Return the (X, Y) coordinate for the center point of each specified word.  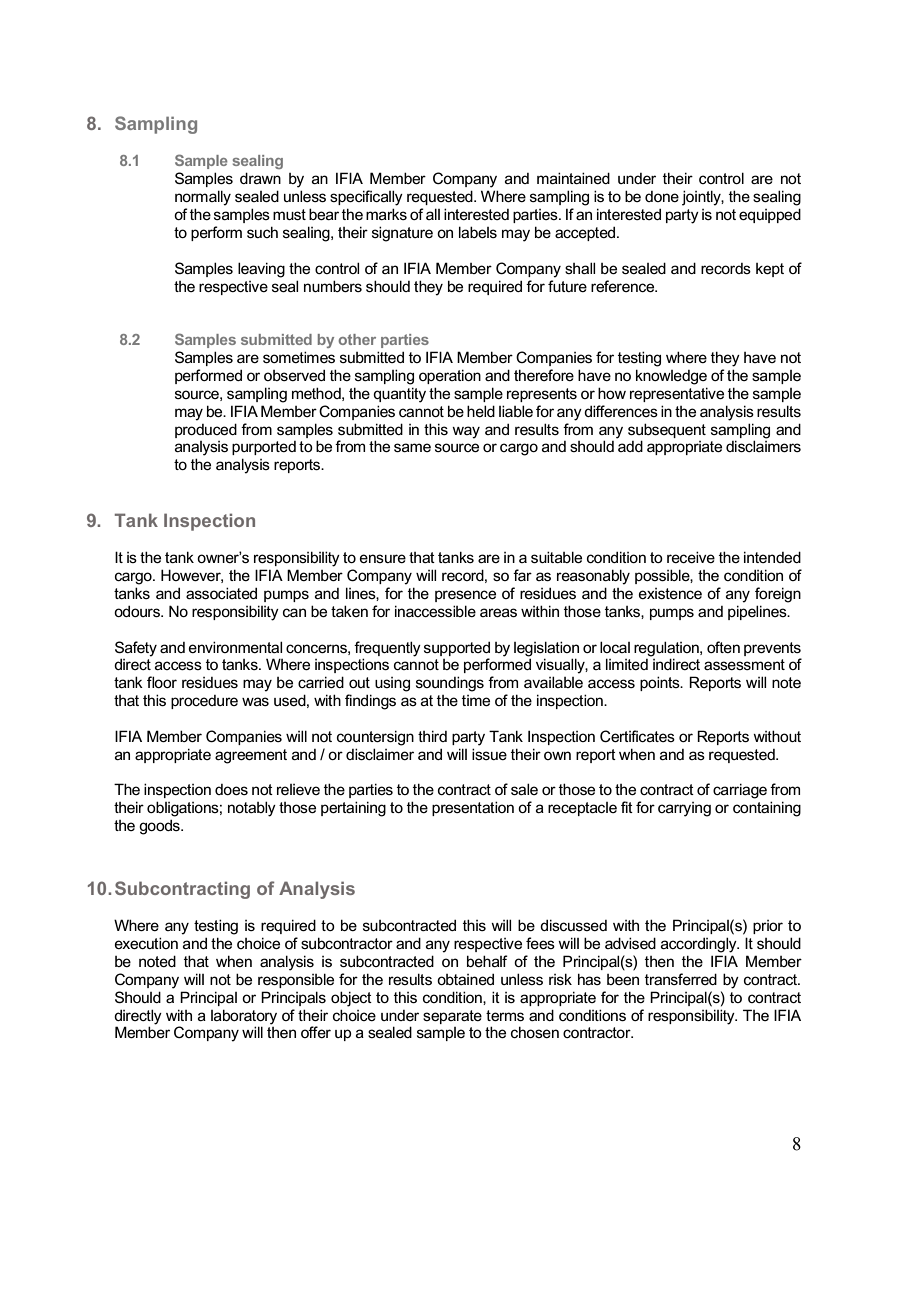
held (481, 411)
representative (677, 394)
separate (452, 1017)
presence (465, 596)
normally (203, 198)
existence (670, 593)
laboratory (244, 1017)
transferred (681, 979)
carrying (684, 809)
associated (221, 593)
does (231, 789)
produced (206, 430)
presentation (473, 808)
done (662, 196)
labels (478, 232)
